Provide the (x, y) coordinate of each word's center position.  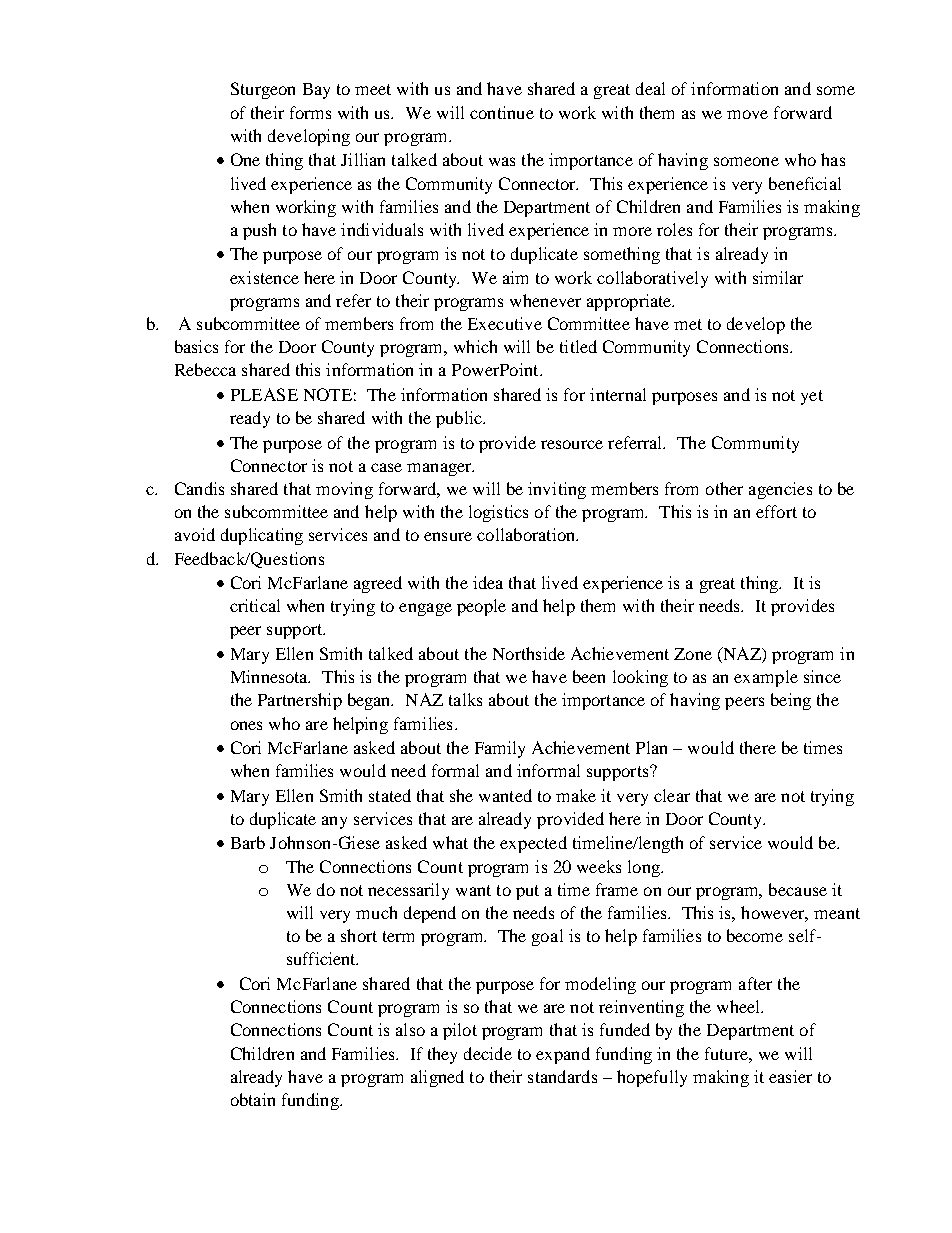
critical (255, 605)
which (475, 346)
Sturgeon (263, 90)
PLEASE (264, 394)
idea (488, 582)
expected (533, 844)
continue (502, 112)
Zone (693, 654)
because (798, 889)
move (747, 114)
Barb (248, 842)
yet (812, 397)
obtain (253, 1099)
